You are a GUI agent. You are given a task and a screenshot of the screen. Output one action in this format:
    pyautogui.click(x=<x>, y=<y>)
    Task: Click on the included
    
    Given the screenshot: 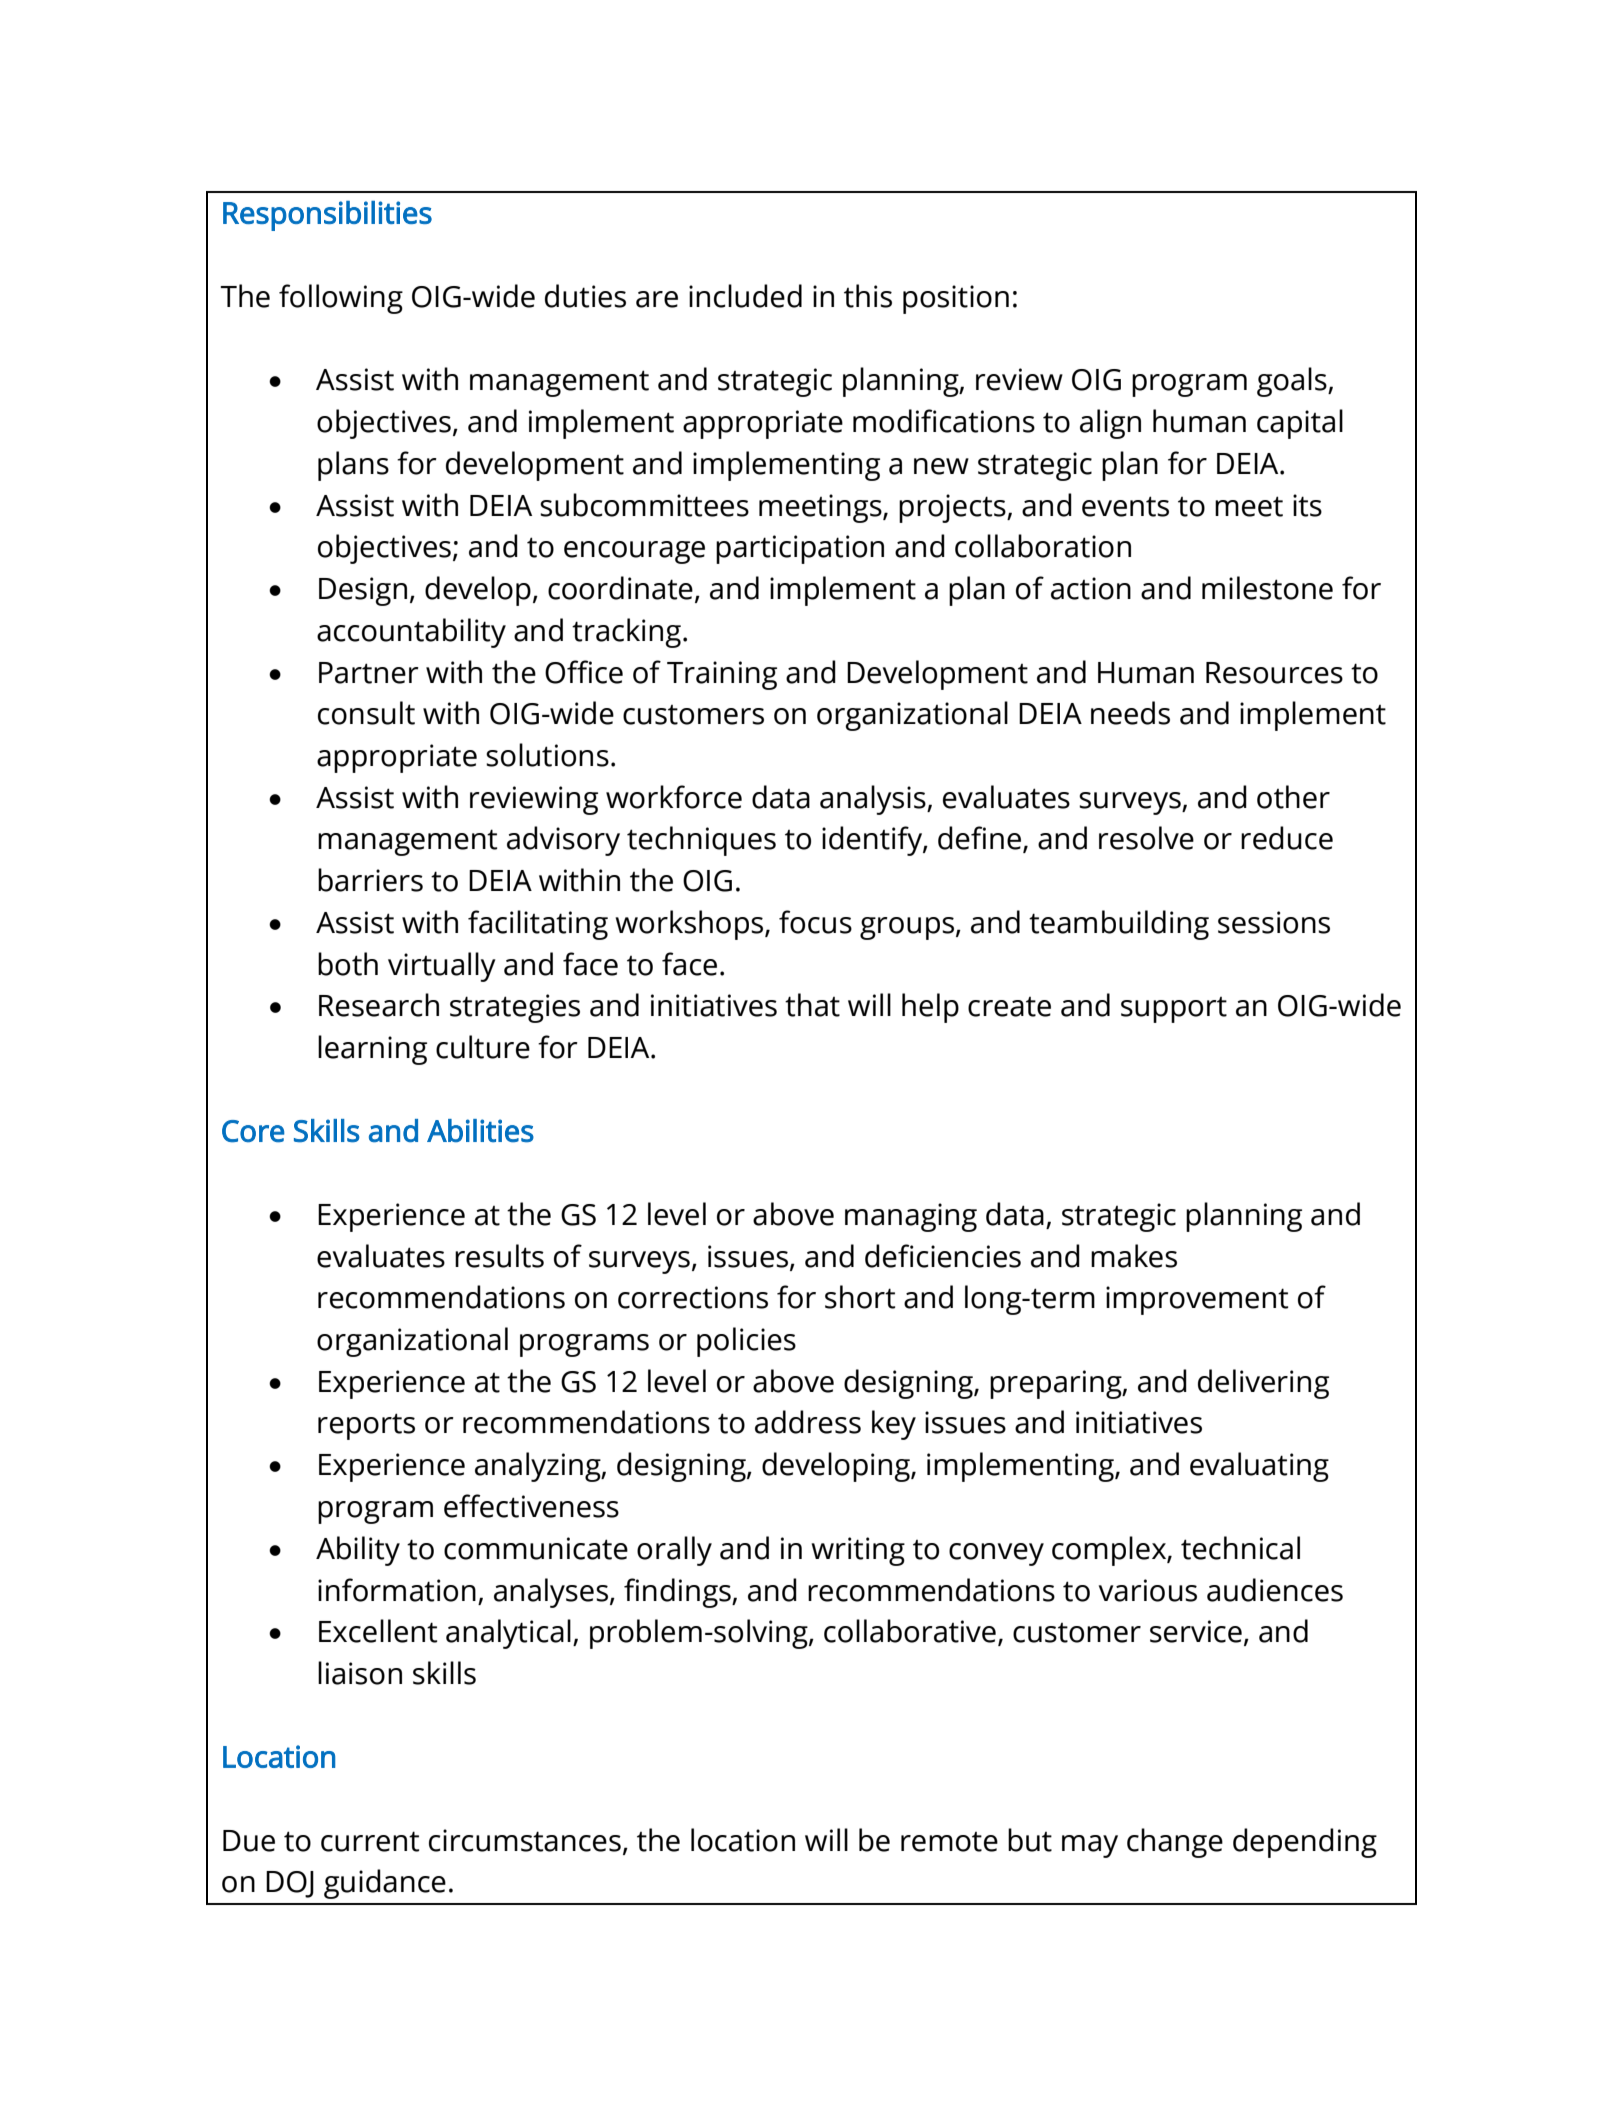 What is the action you would take?
    pyautogui.click(x=745, y=296)
